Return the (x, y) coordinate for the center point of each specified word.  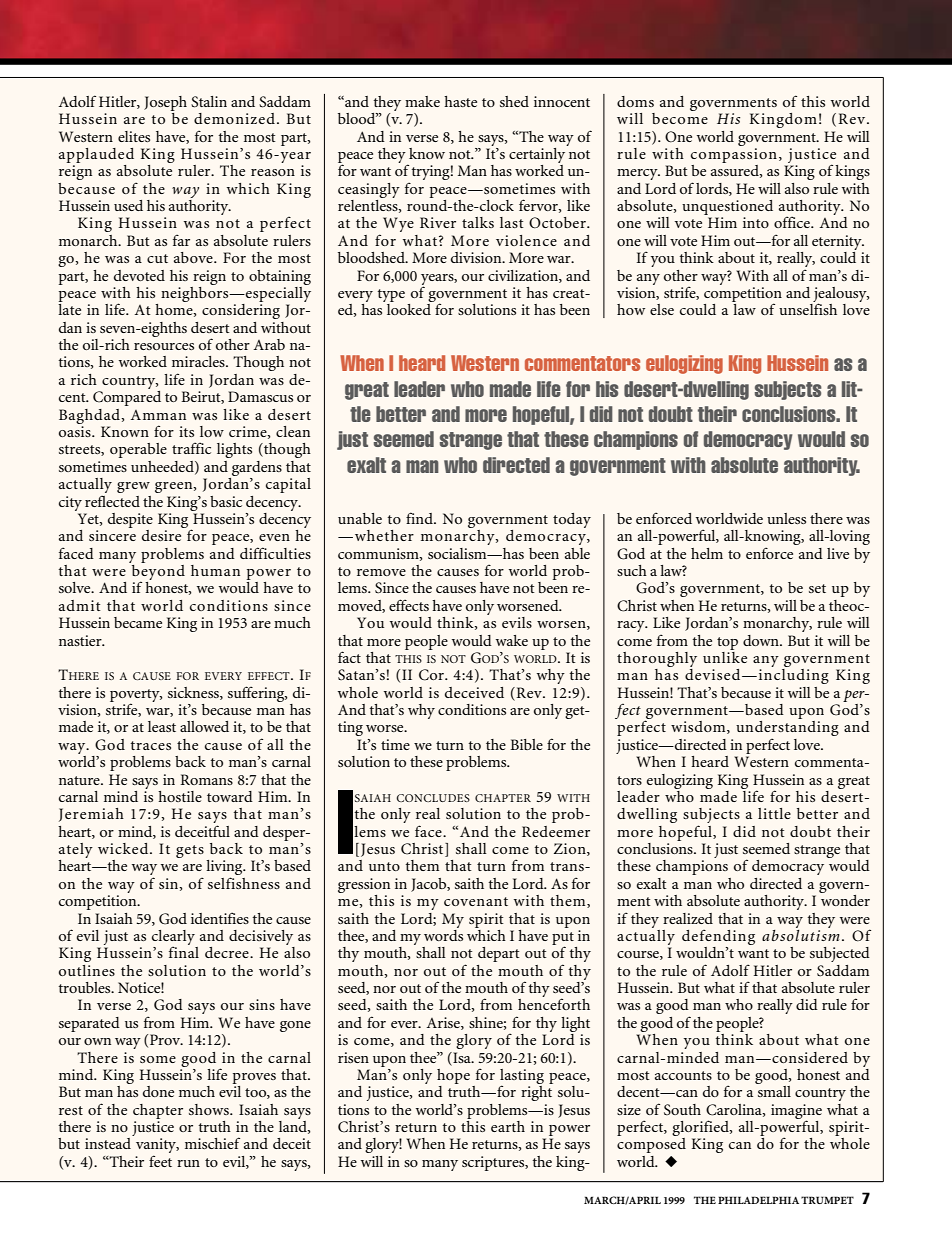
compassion (734, 155)
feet (160, 1161)
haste (460, 101)
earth (508, 1126)
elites (134, 136)
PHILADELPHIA (758, 1200)
